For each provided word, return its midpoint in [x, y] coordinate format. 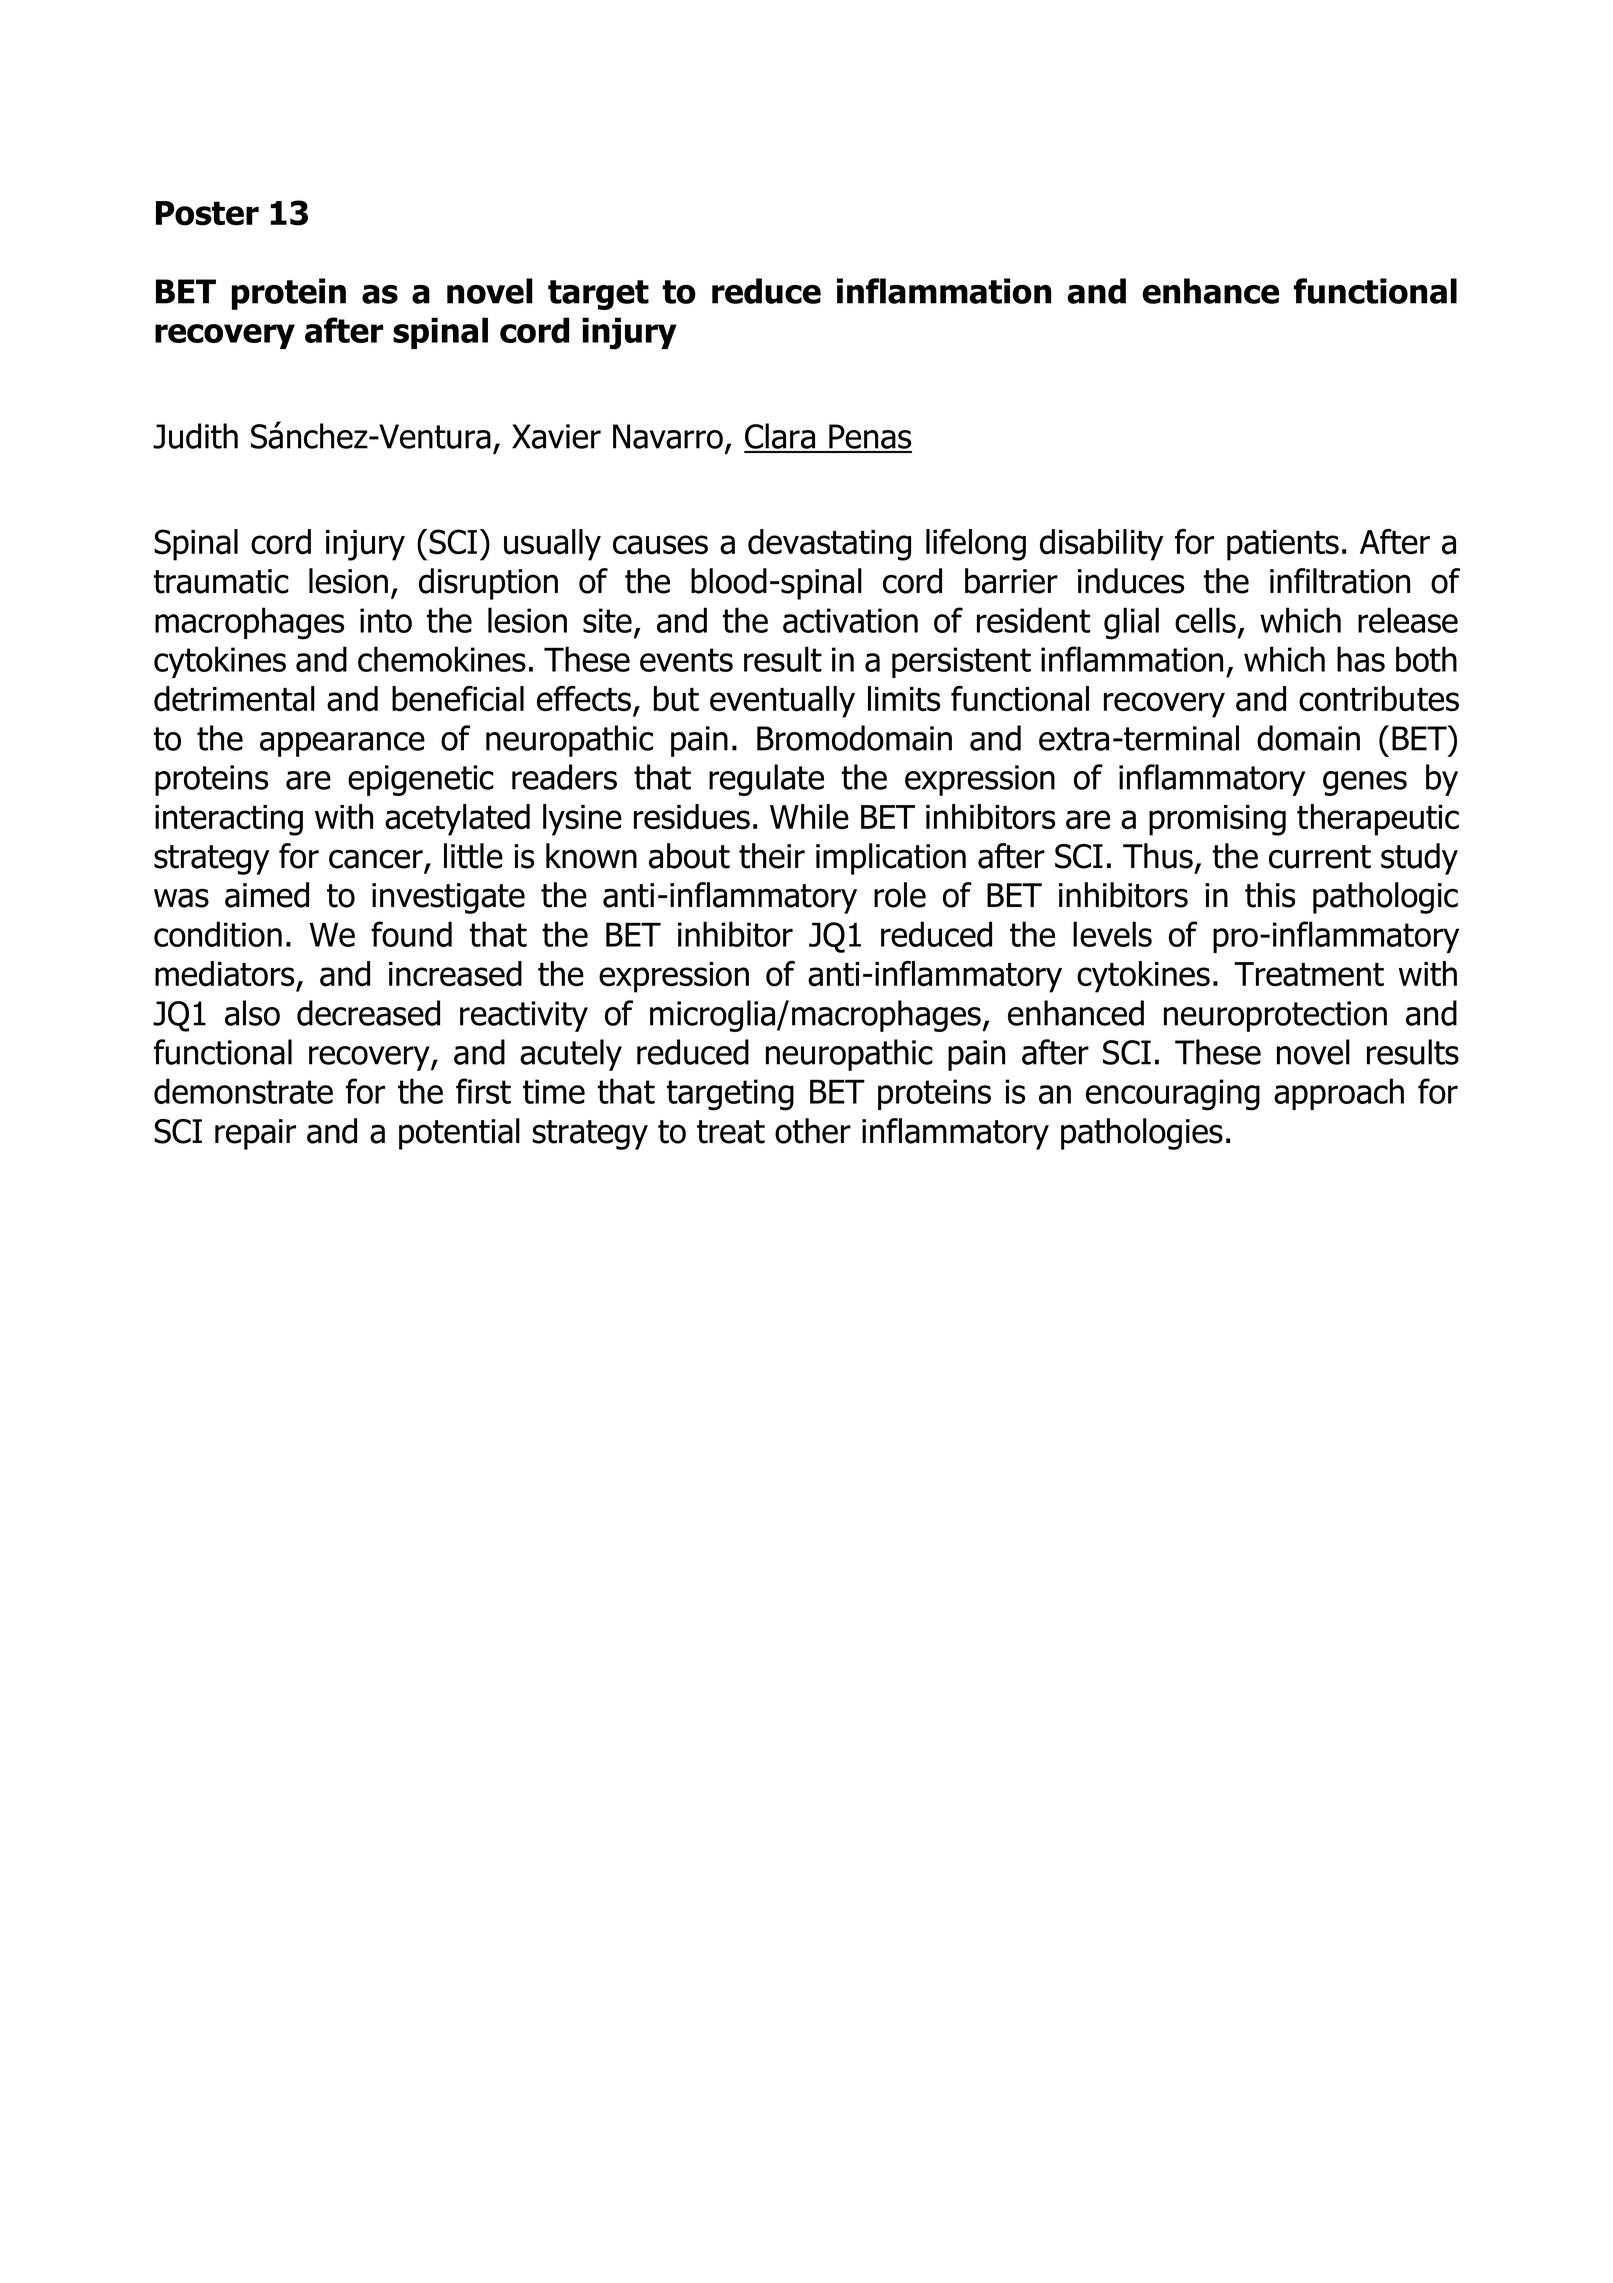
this [1270, 895]
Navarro [668, 436]
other [813, 1131]
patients [1283, 545]
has [1361, 659]
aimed [267, 895]
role [900, 895]
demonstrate [243, 1091]
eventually [782, 702]
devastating [829, 545]
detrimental [234, 699]
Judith [195, 436]
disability [1101, 545]
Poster [207, 213]
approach [1339, 1094]
